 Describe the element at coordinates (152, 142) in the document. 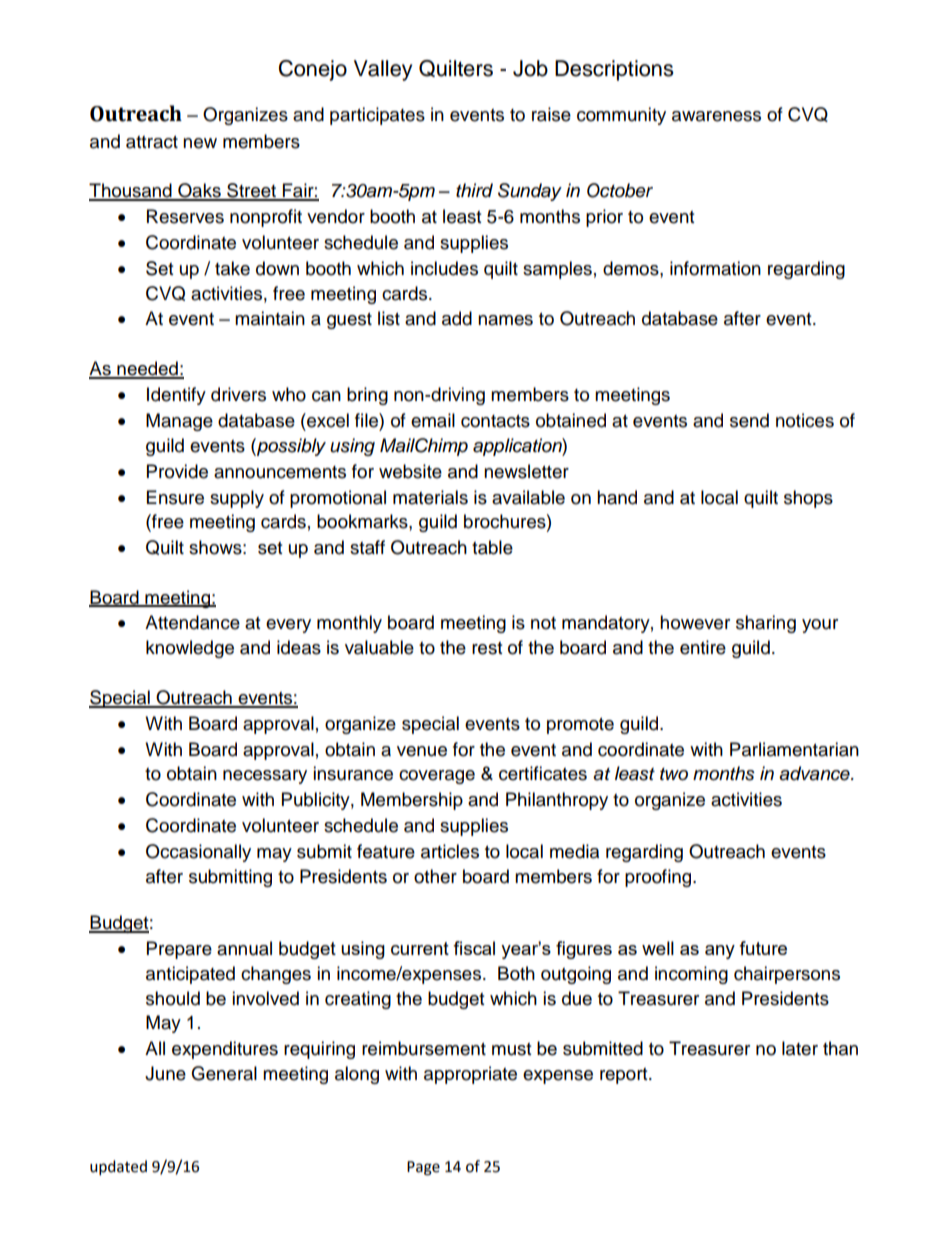

I see `attract` at that location.
